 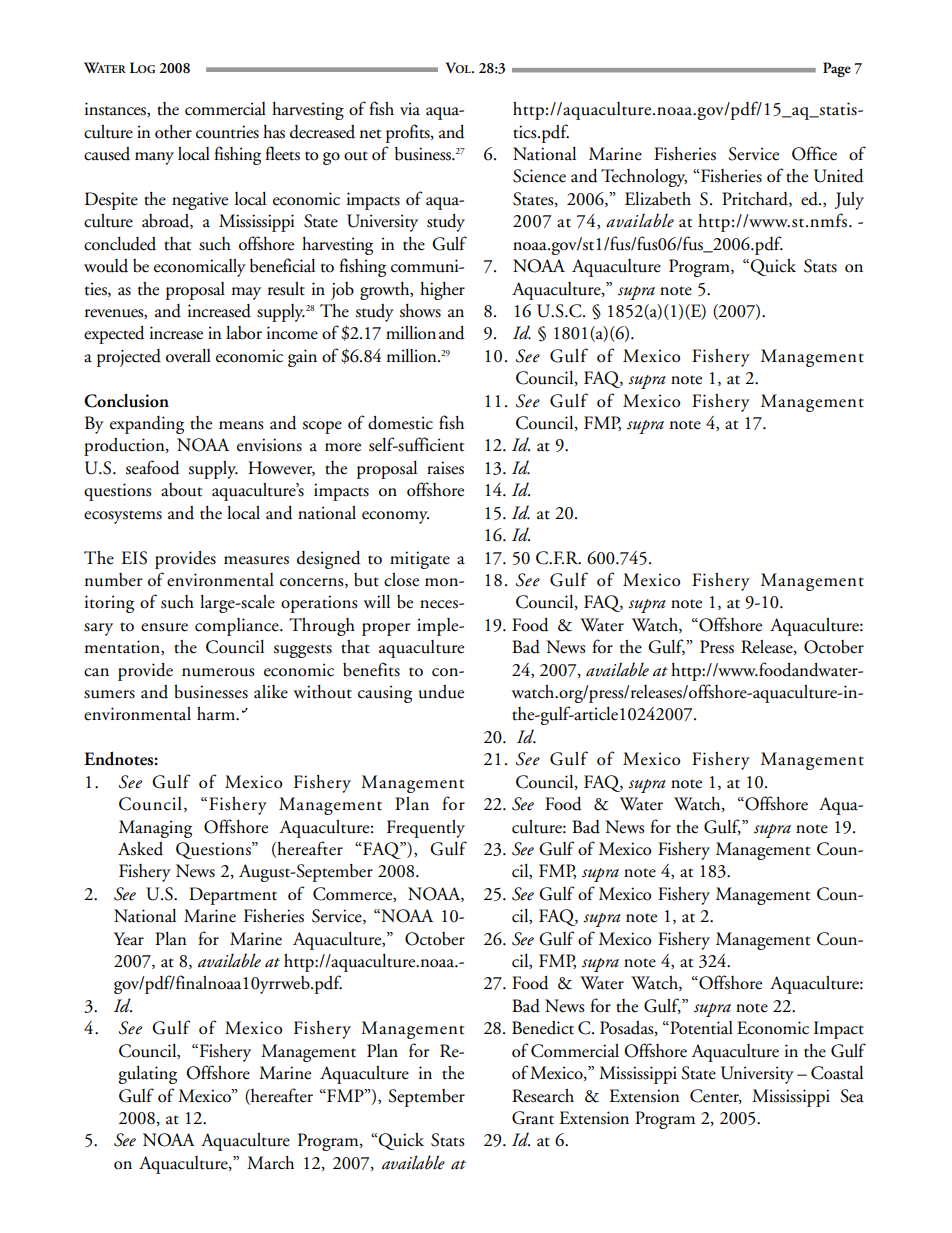 What do you see at coordinates (441, 692) in the screenshot?
I see `undue` at bounding box center [441, 692].
